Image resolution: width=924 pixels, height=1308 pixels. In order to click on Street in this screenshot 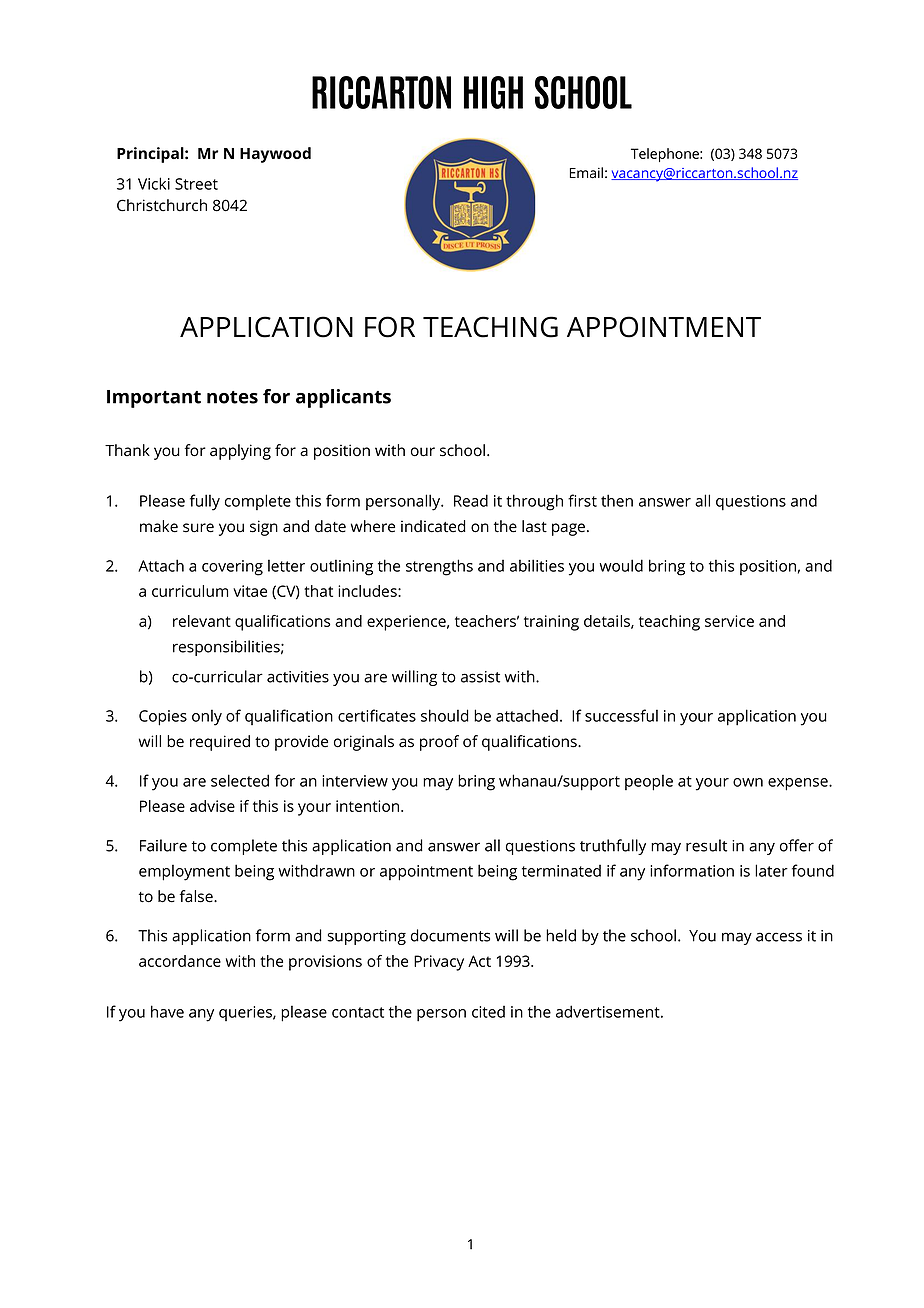, I will do `click(196, 184)`.
